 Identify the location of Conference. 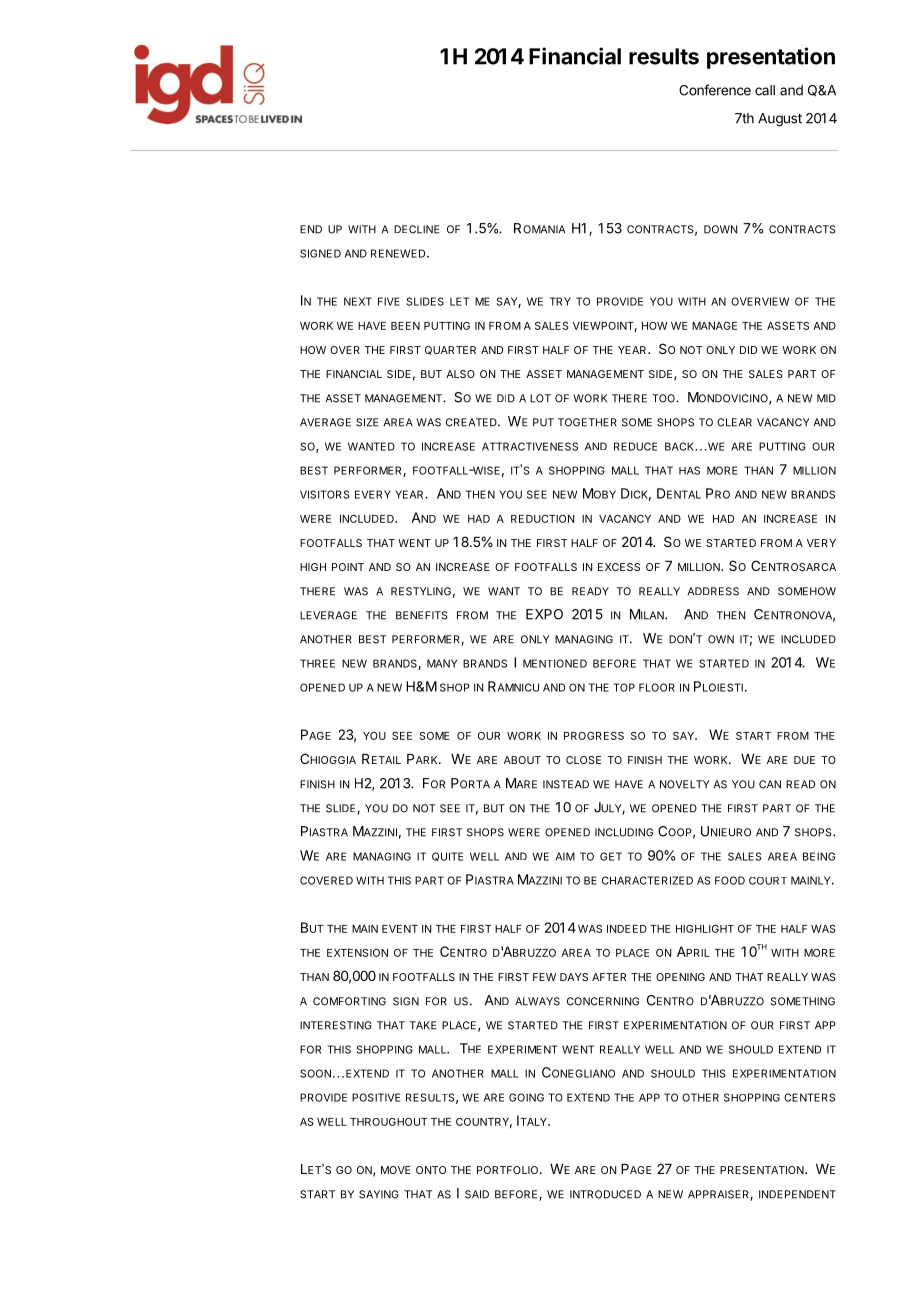
(715, 90).
